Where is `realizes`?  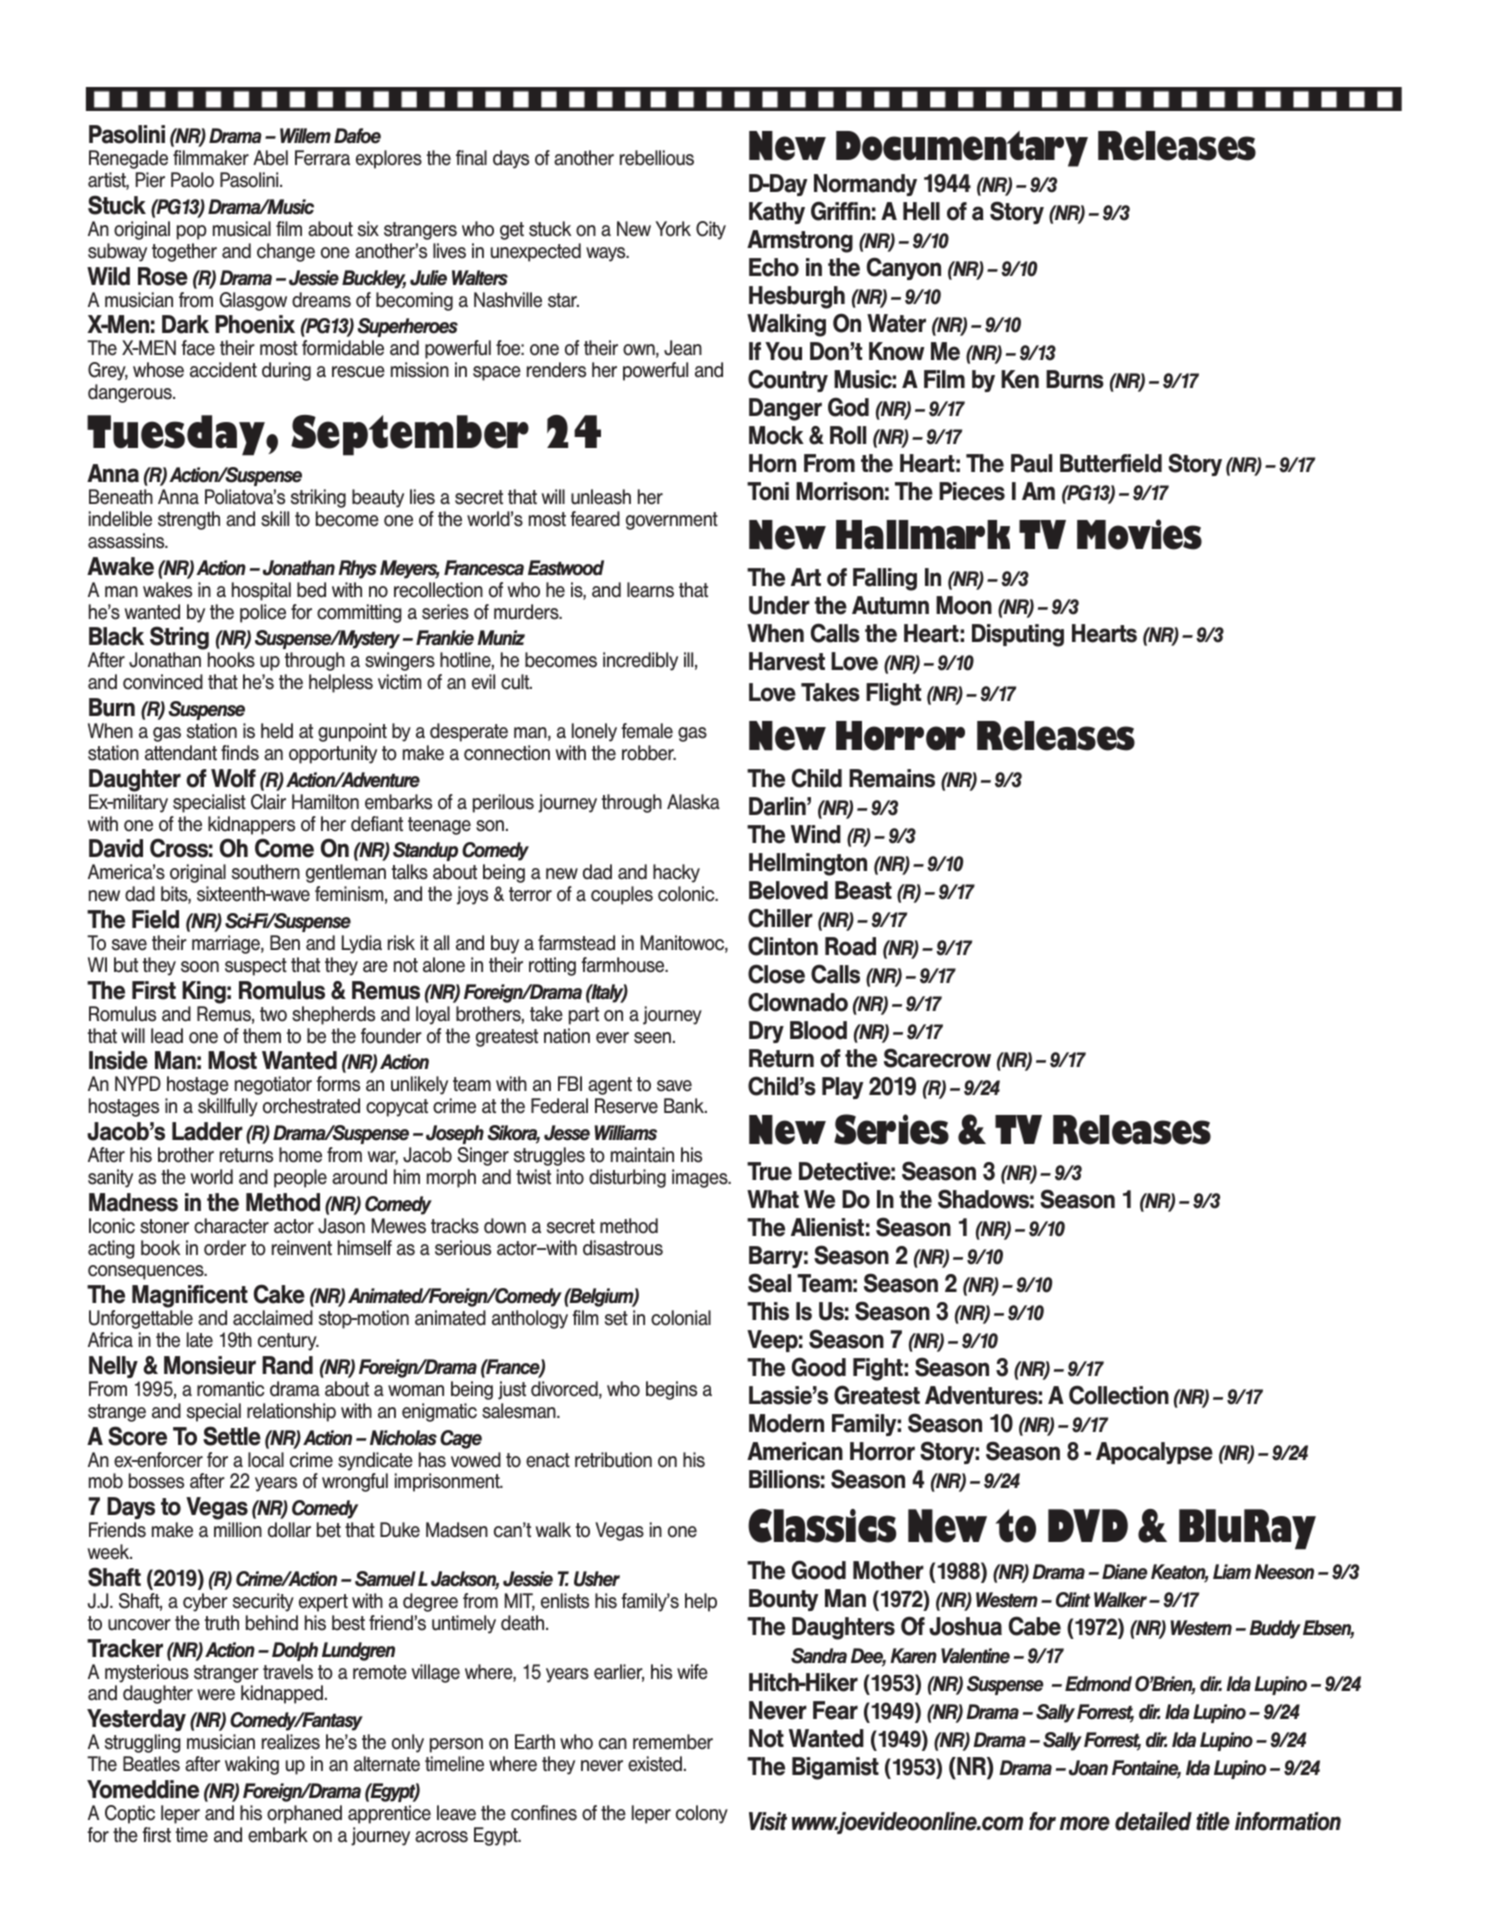 realizes is located at coordinates (291, 1742).
